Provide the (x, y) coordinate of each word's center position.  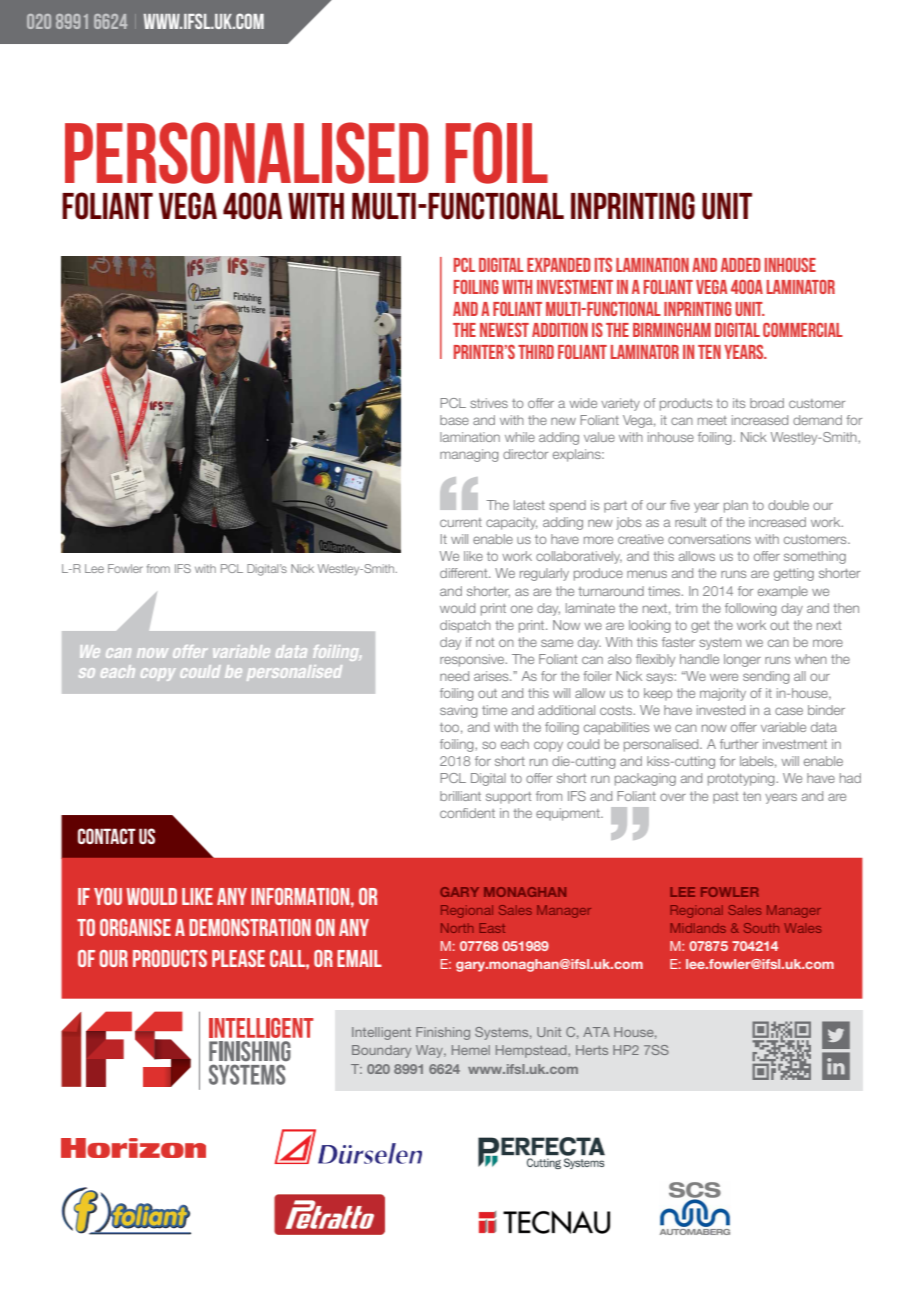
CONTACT (107, 836)
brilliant (460, 796)
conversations (709, 539)
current (461, 522)
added (741, 265)
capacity (511, 523)
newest (504, 330)
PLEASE (238, 958)
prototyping (742, 779)
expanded (559, 265)
